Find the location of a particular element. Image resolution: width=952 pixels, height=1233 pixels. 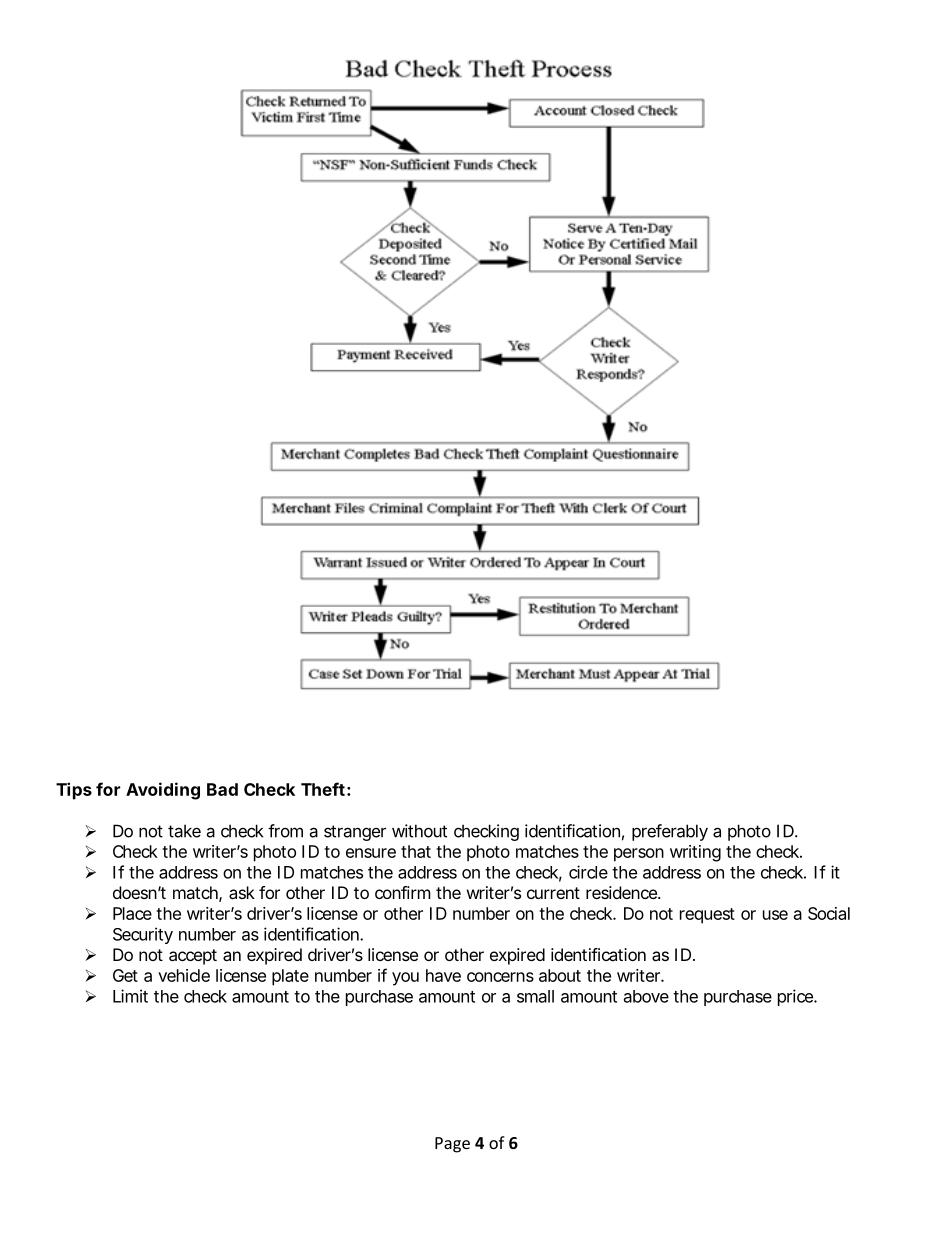

preferably is located at coordinates (670, 832).
